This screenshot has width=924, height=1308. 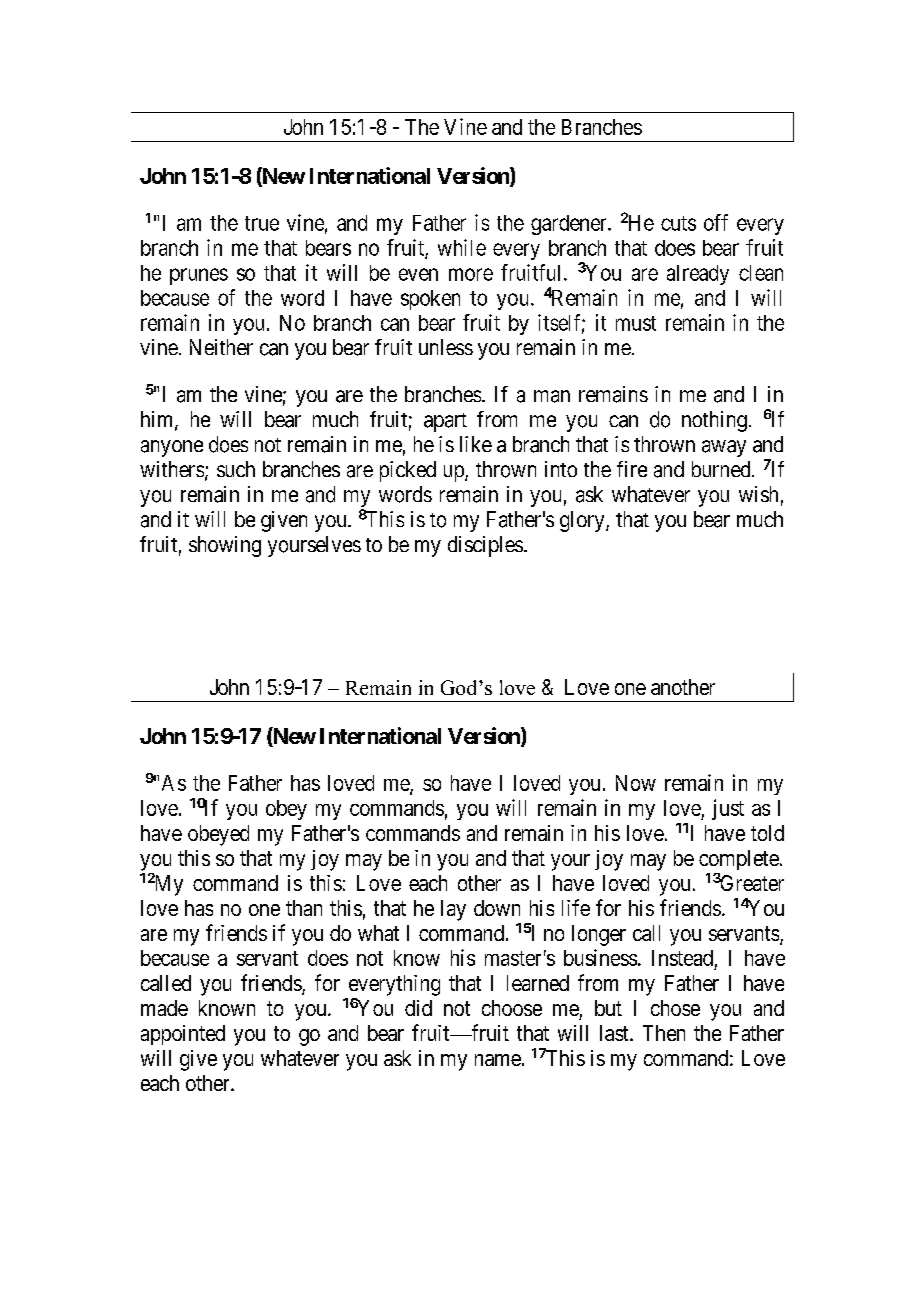 I want to click on showing, so click(x=225, y=546).
